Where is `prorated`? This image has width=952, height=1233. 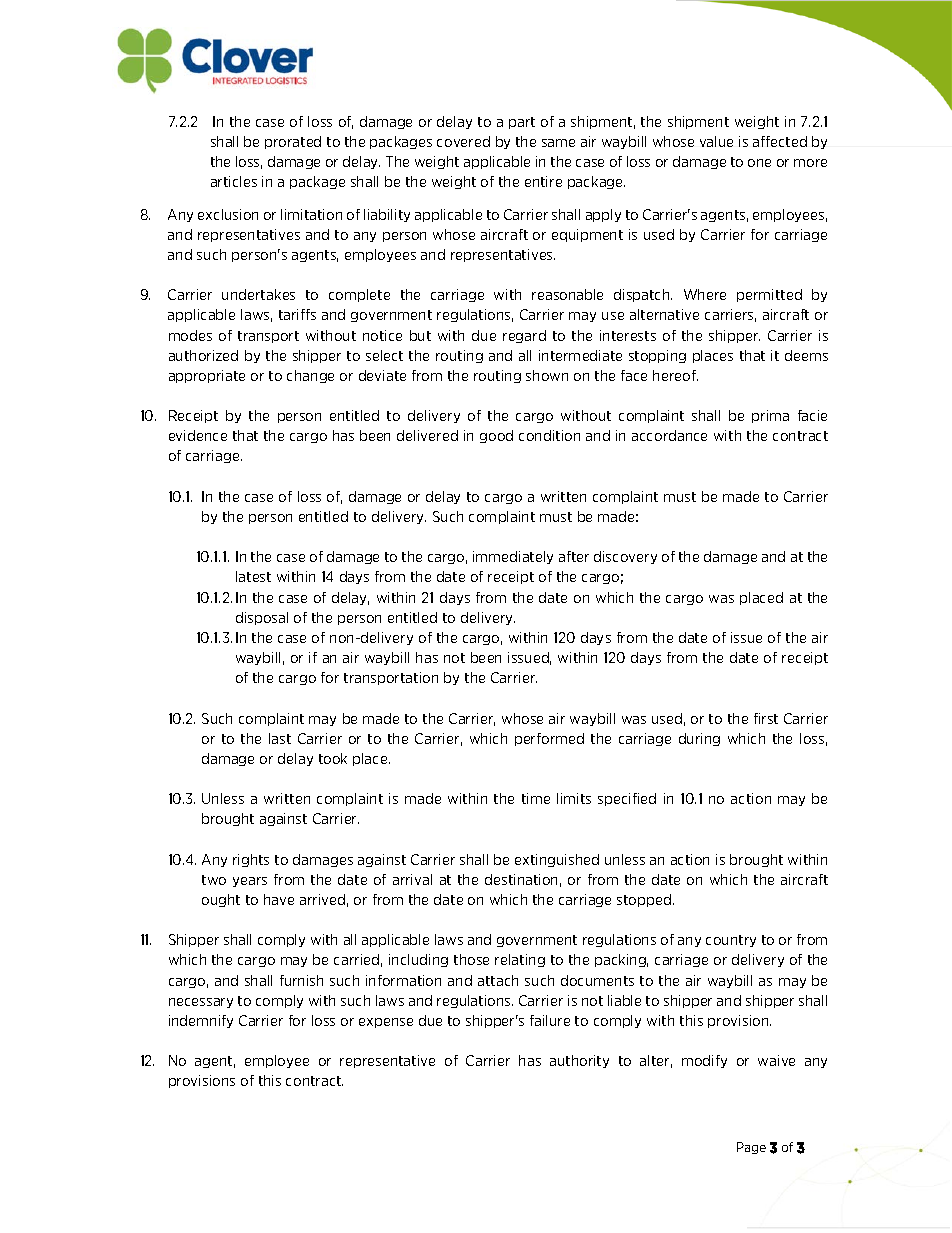 prorated is located at coordinates (293, 142).
